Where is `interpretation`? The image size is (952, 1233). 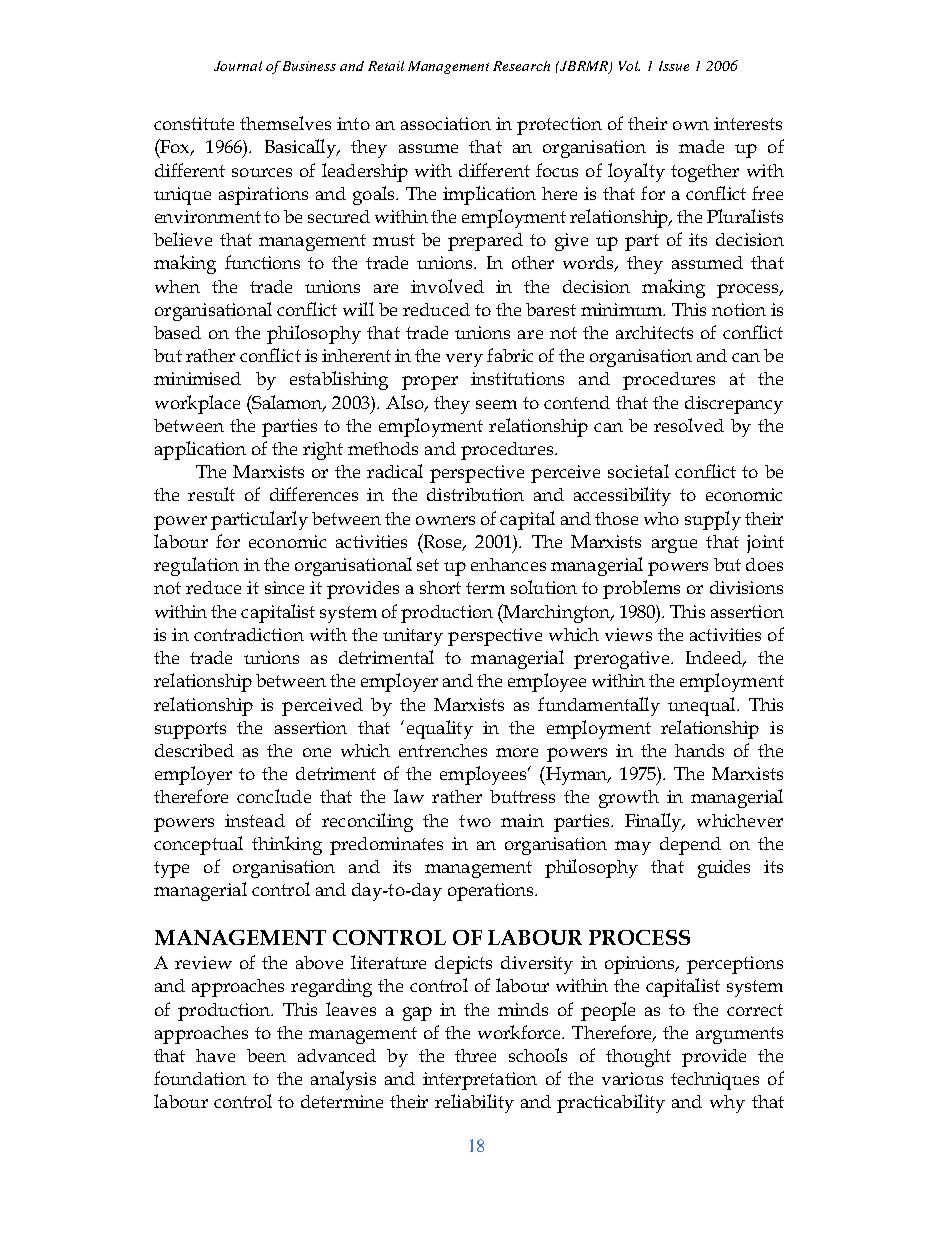 interpretation is located at coordinates (480, 1081).
